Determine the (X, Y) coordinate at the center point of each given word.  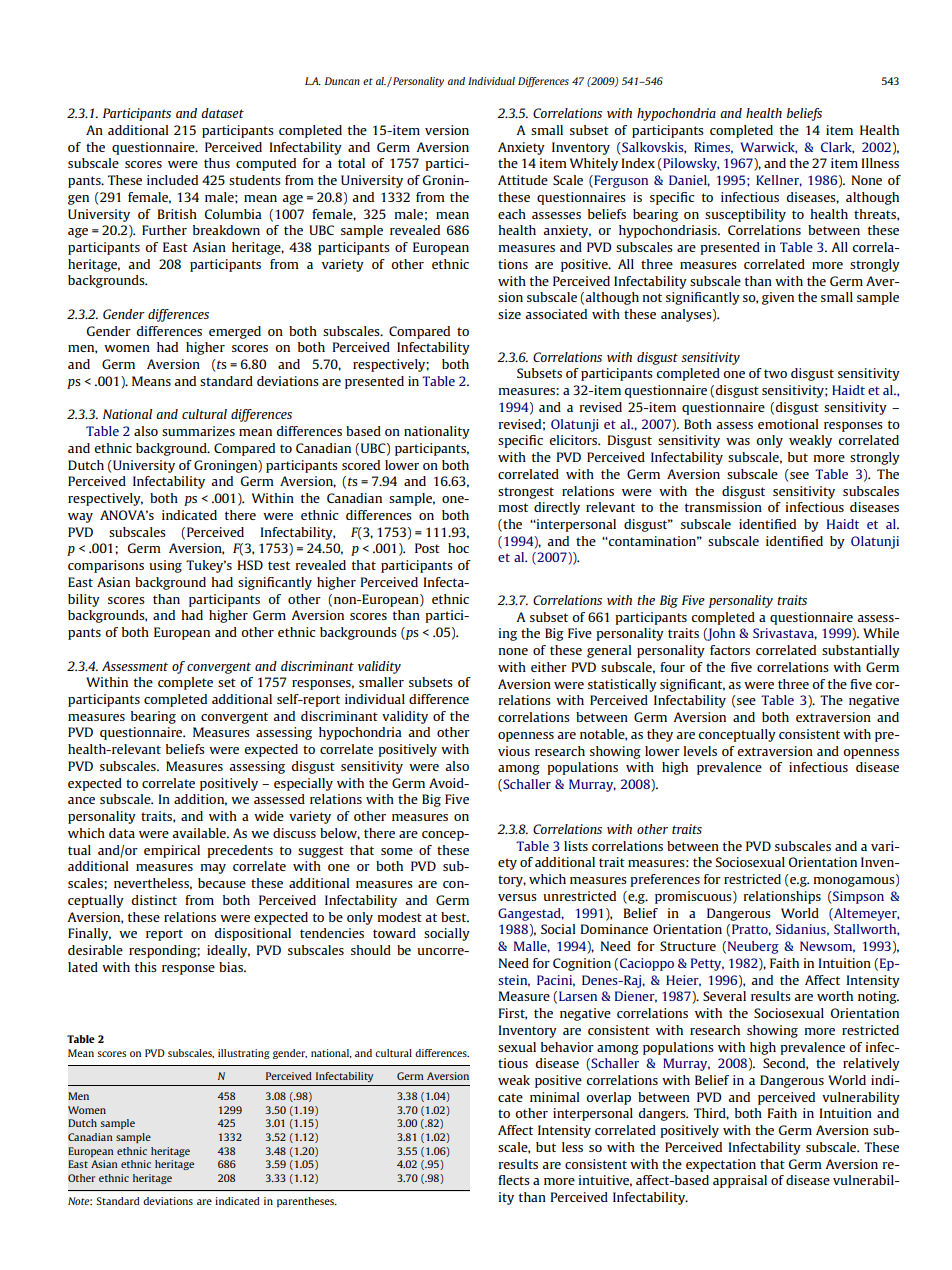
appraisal (740, 1181)
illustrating (244, 1054)
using (165, 566)
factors (730, 650)
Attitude (523, 180)
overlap (608, 1098)
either (549, 667)
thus (217, 163)
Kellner (779, 181)
